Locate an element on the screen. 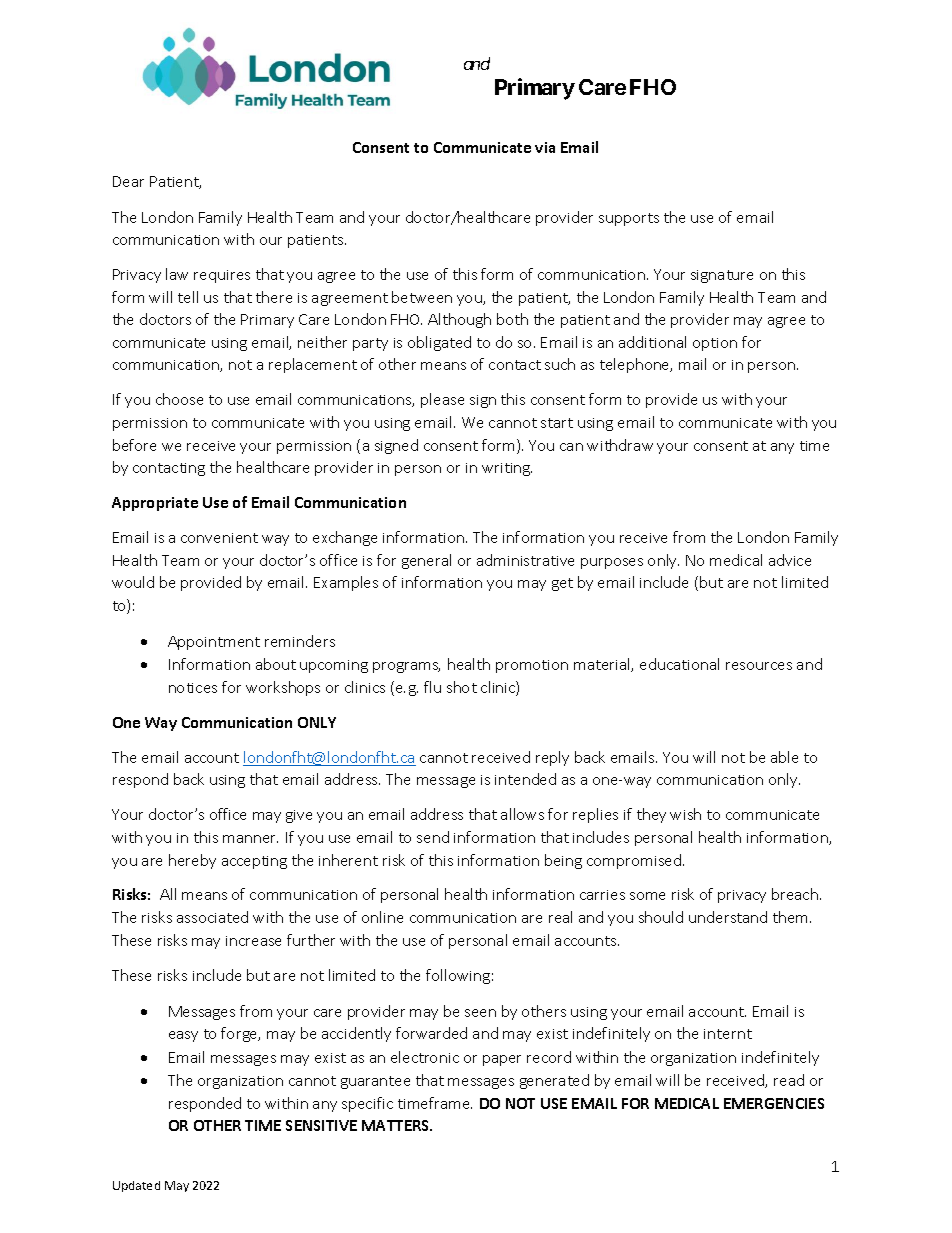  Updated is located at coordinates (136, 1186).
